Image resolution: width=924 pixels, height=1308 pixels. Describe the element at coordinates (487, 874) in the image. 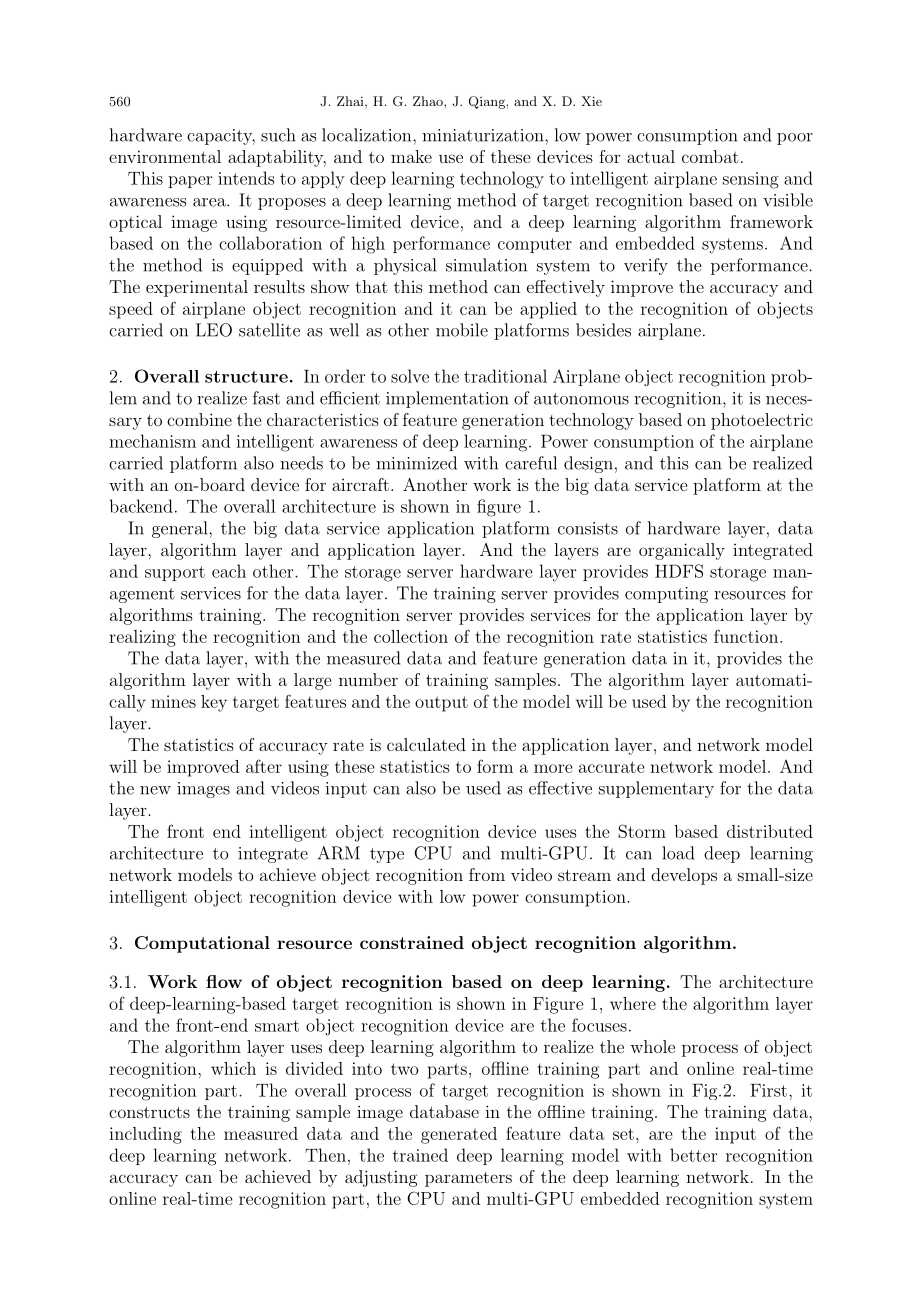

I see `from` at that location.
